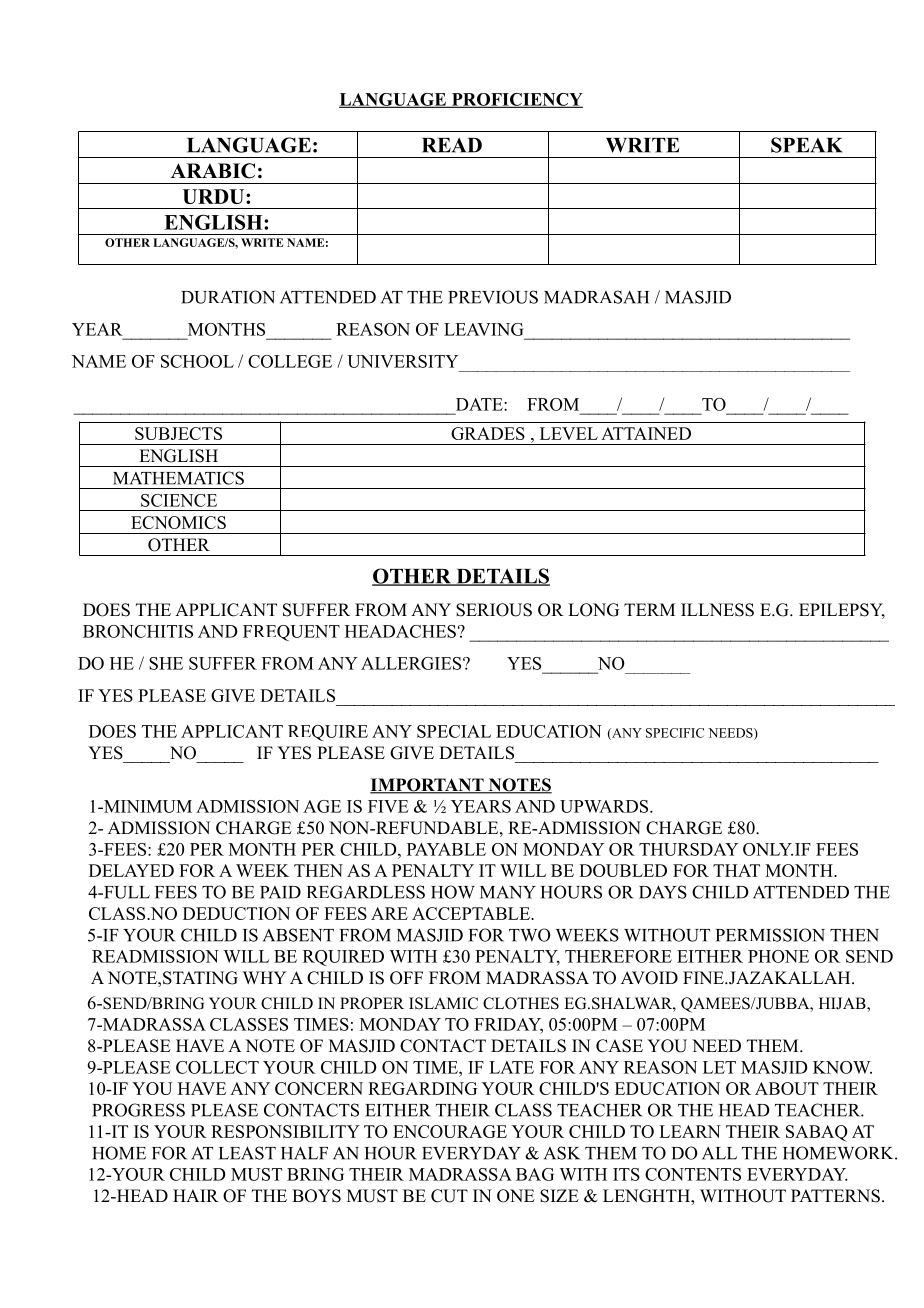 This screenshot has height=1308, width=924. I want to click on SHE, so click(166, 663).
